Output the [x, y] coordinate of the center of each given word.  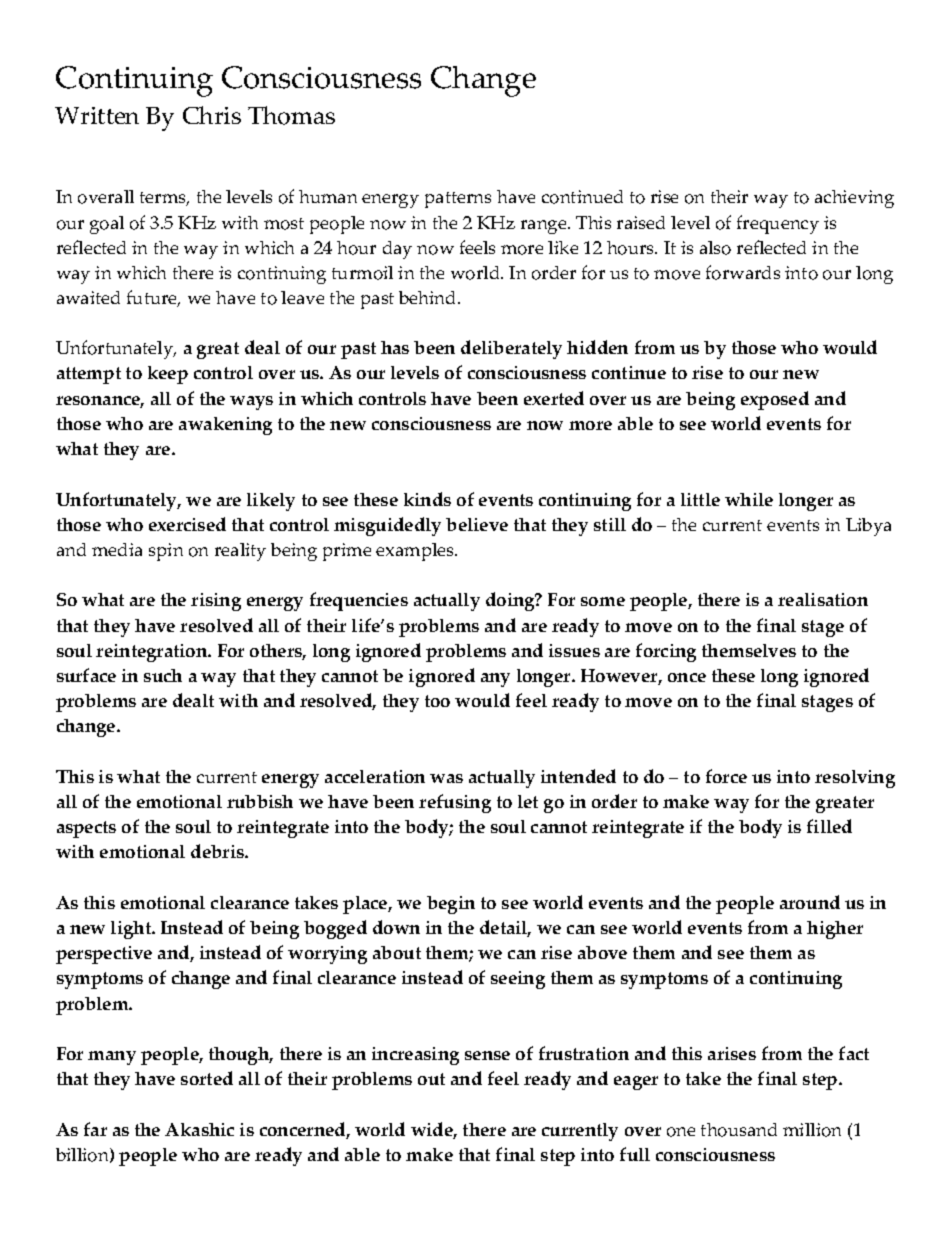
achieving [854, 199]
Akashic [199, 1129]
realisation [823, 599]
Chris [212, 115]
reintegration [153, 653]
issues [574, 650]
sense [487, 1055]
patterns [458, 200]
